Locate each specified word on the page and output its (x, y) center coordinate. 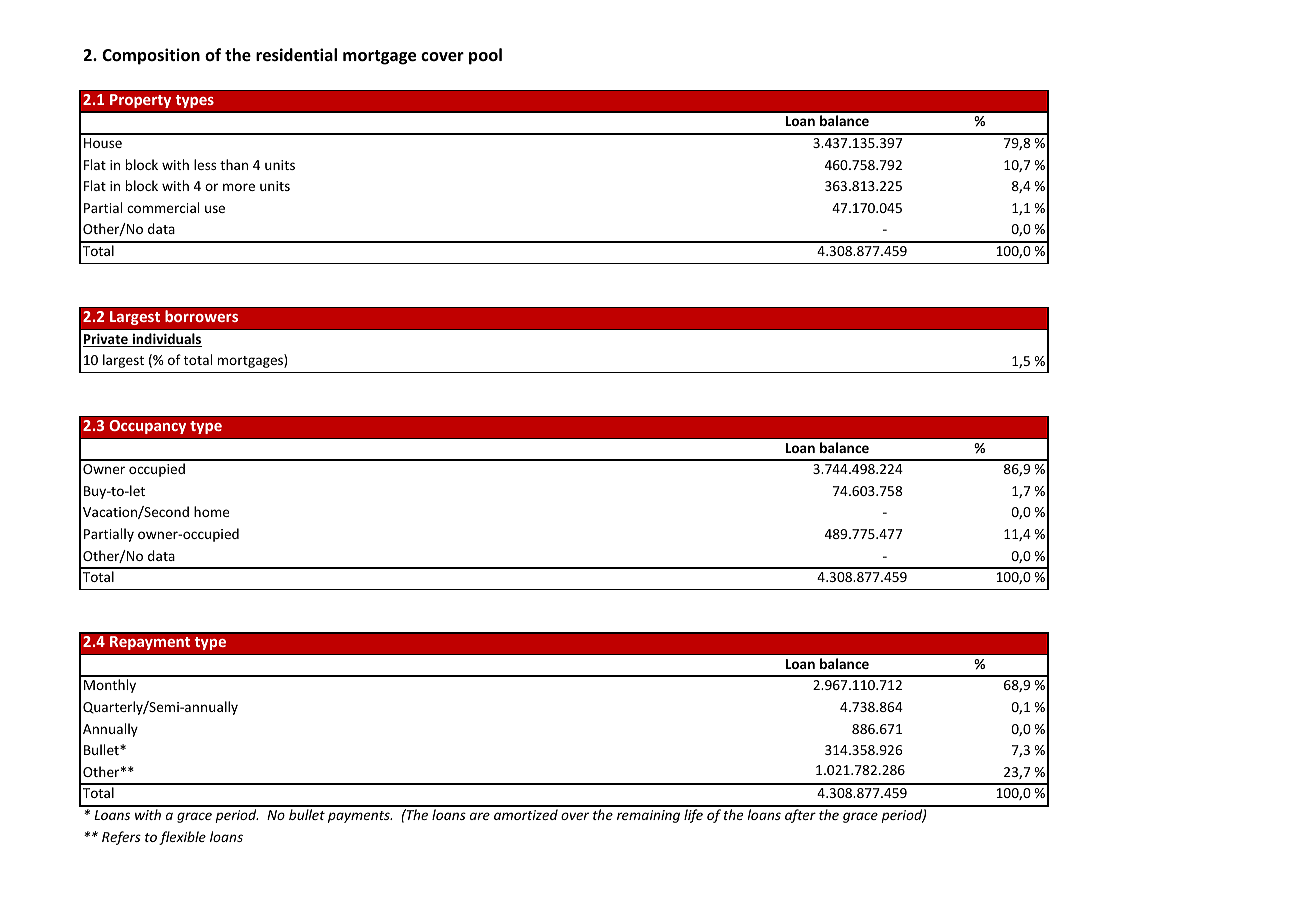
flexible (182, 838)
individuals (166, 340)
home (211, 511)
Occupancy (148, 427)
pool (485, 56)
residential (296, 55)
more (239, 187)
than (234, 164)
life (693, 816)
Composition (151, 56)
